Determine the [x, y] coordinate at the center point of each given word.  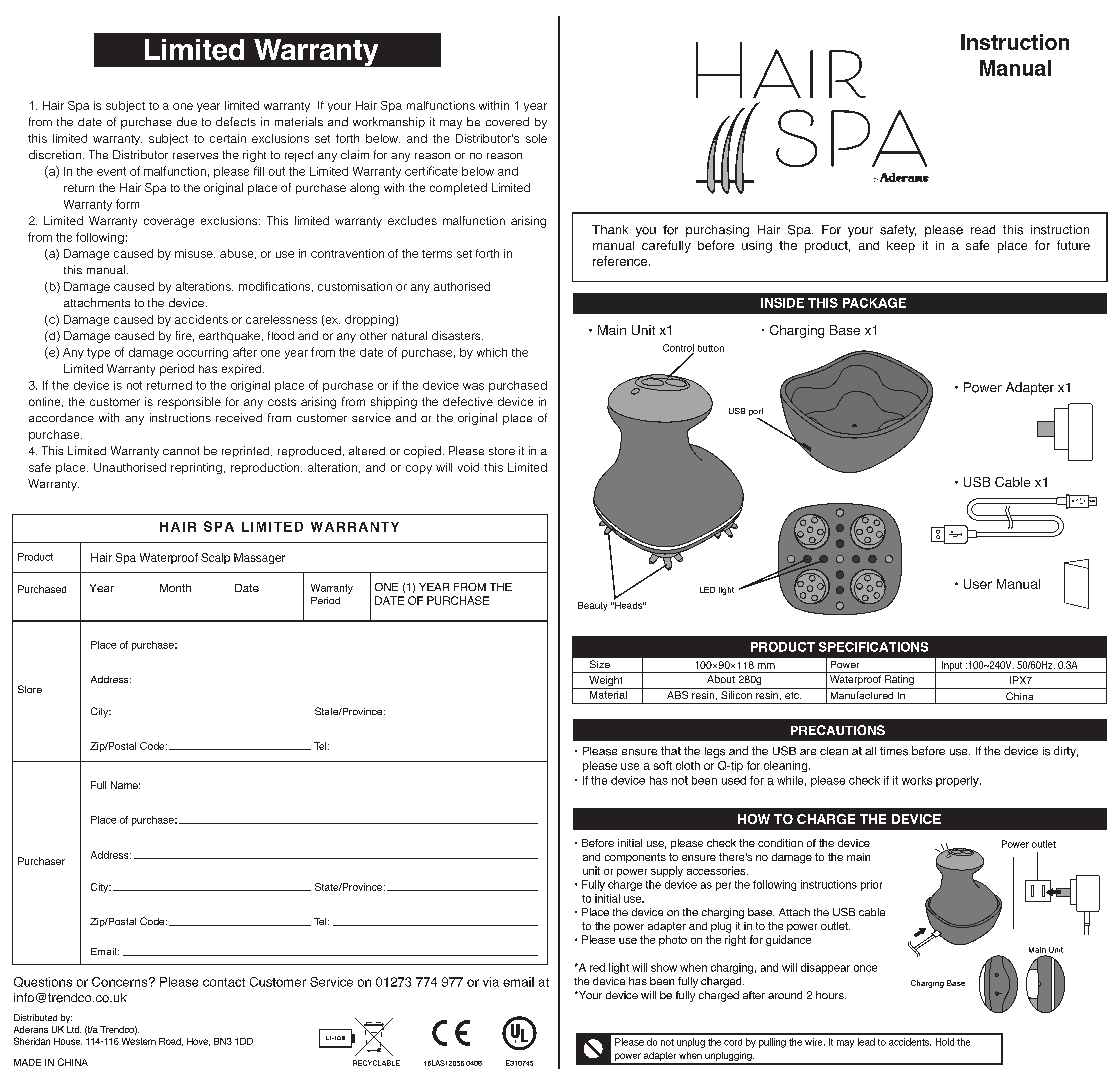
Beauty [592, 606]
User [978, 584]
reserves [195, 156]
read [983, 229]
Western [139, 1041]
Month [175, 588]
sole [536, 138]
